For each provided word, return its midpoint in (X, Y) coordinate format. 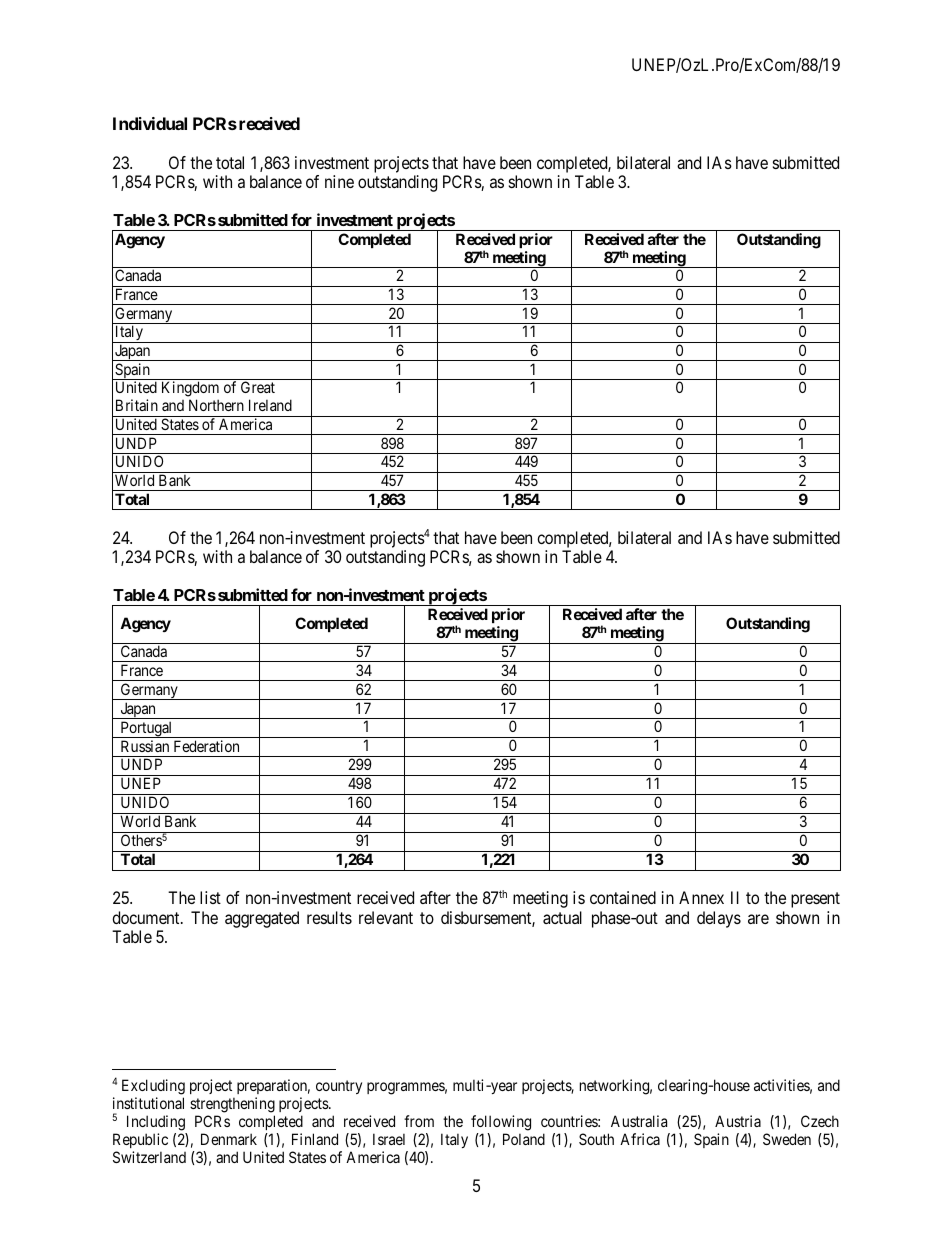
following (501, 1123)
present (815, 900)
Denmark (229, 1139)
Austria (738, 1121)
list (210, 897)
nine (339, 181)
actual (562, 917)
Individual (150, 123)
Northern (216, 405)
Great (258, 387)
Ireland (270, 405)
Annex (701, 897)
